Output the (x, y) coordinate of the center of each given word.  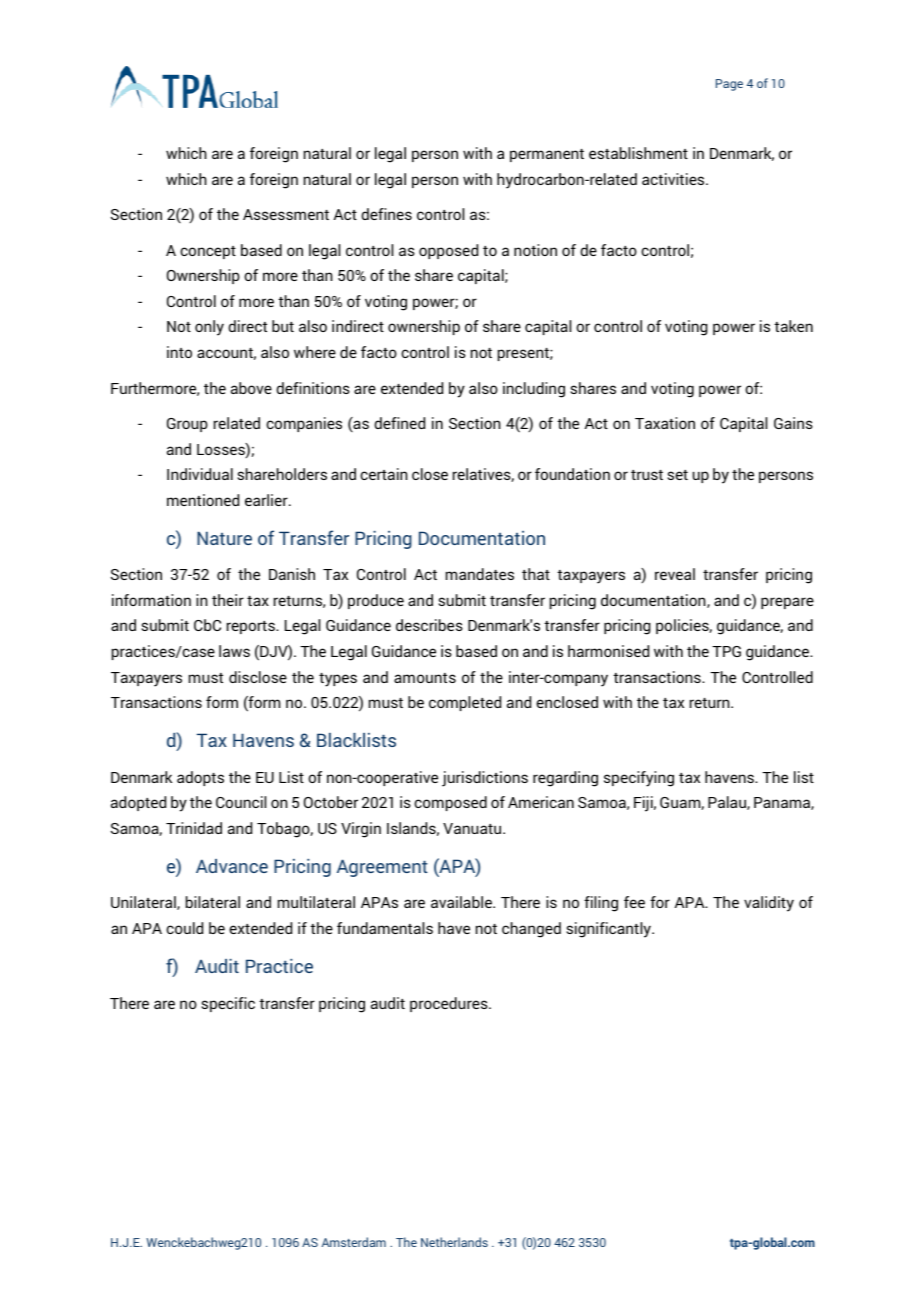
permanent (547, 155)
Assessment (286, 214)
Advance (232, 866)
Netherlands (454, 1242)
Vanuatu (473, 828)
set (677, 475)
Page (729, 85)
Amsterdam (354, 1242)
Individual (200, 474)
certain (384, 474)
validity (769, 904)
